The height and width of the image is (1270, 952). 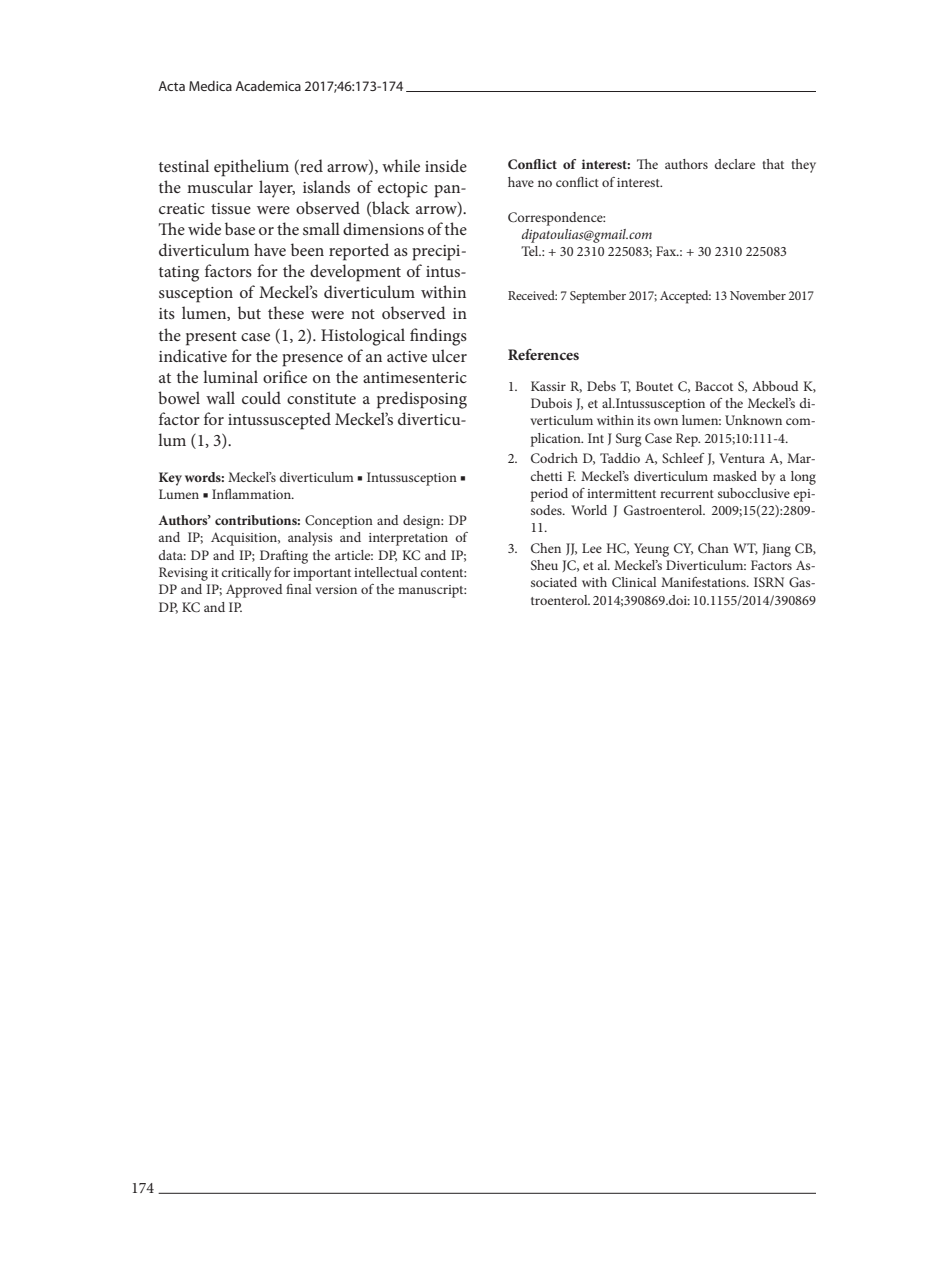 What do you see at coordinates (753, 420) in the image?
I see `Unknown` at bounding box center [753, 420].
